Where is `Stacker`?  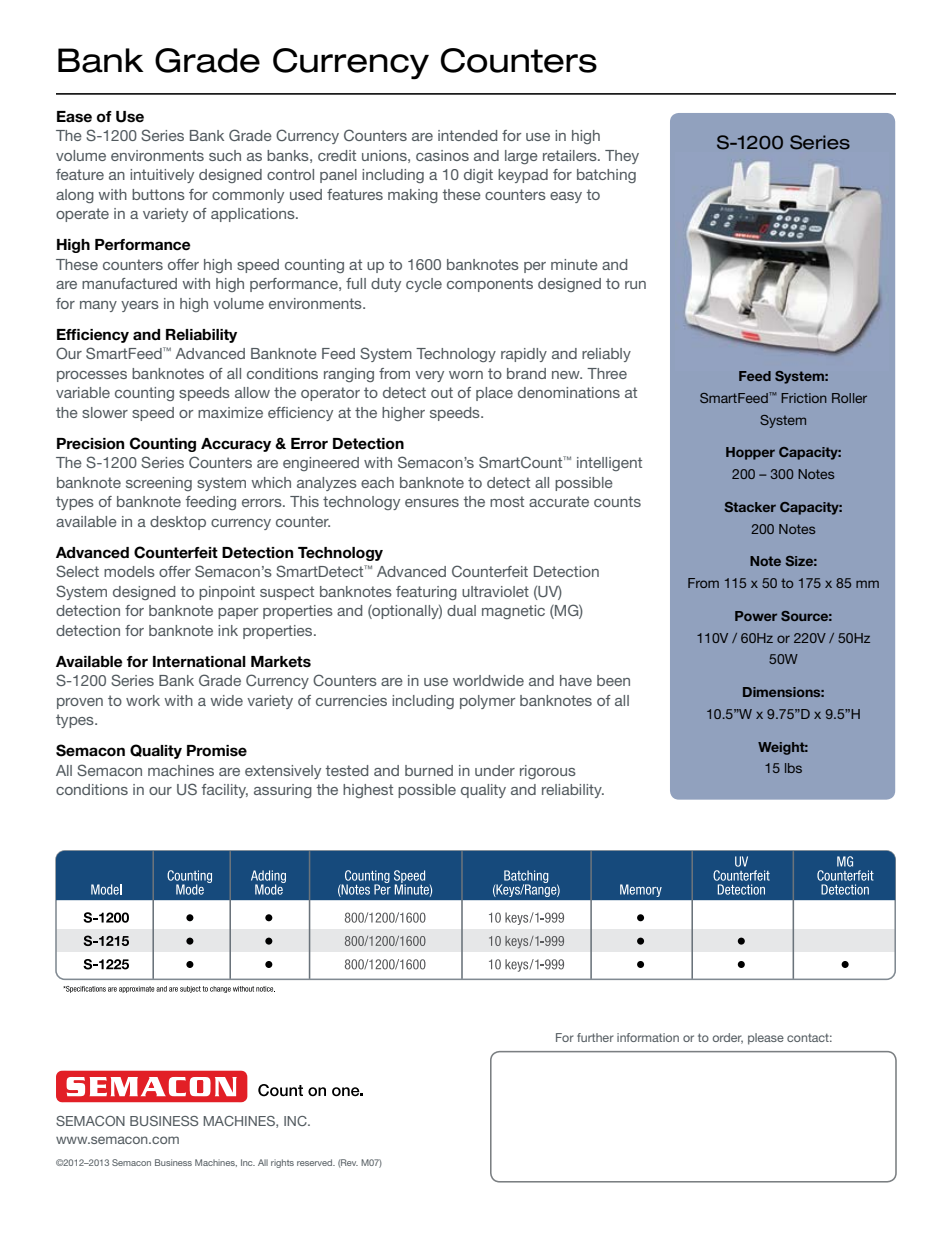 Stacker is located at coordinates (750, 507).
